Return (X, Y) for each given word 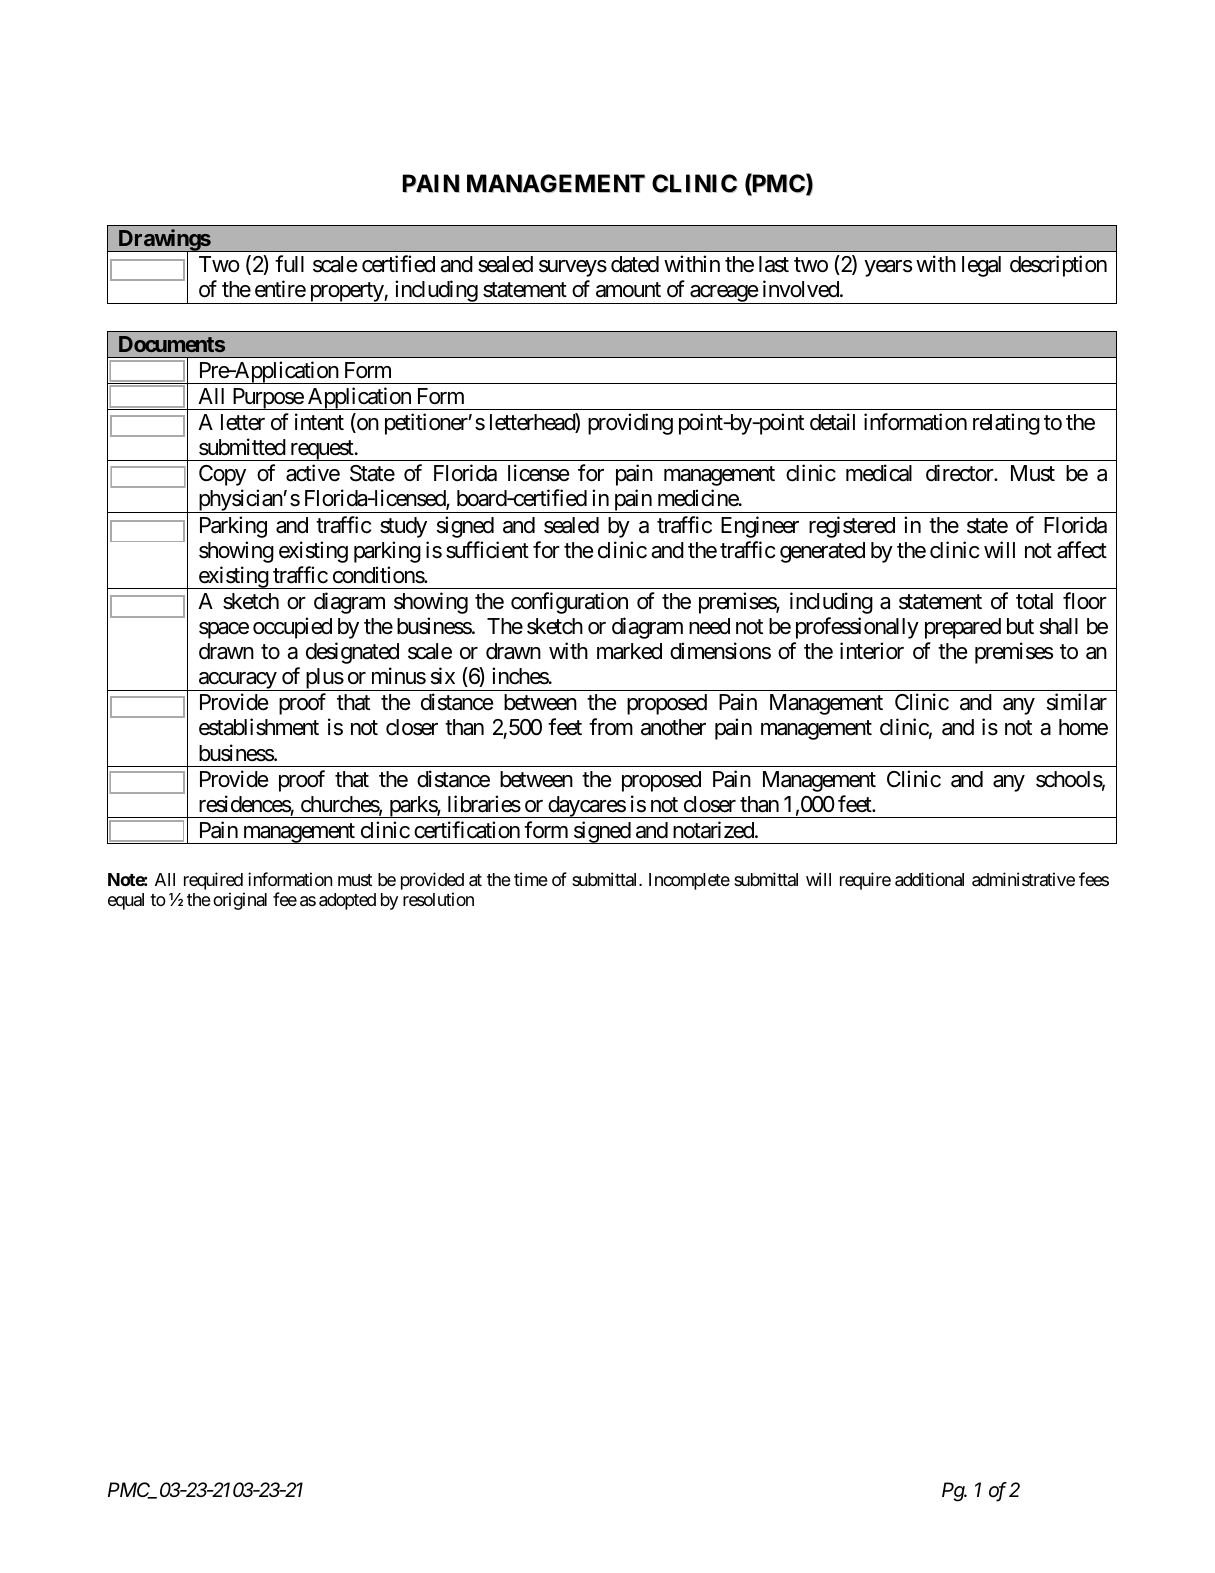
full (289, 263)
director (960, 473)
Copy (222, 475)
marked (629, 651)
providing (630, 424)
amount (628, 290)
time (531, 879)
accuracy (237, 681)
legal (981, 266)
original (240, 901)
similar (1077, 702)
